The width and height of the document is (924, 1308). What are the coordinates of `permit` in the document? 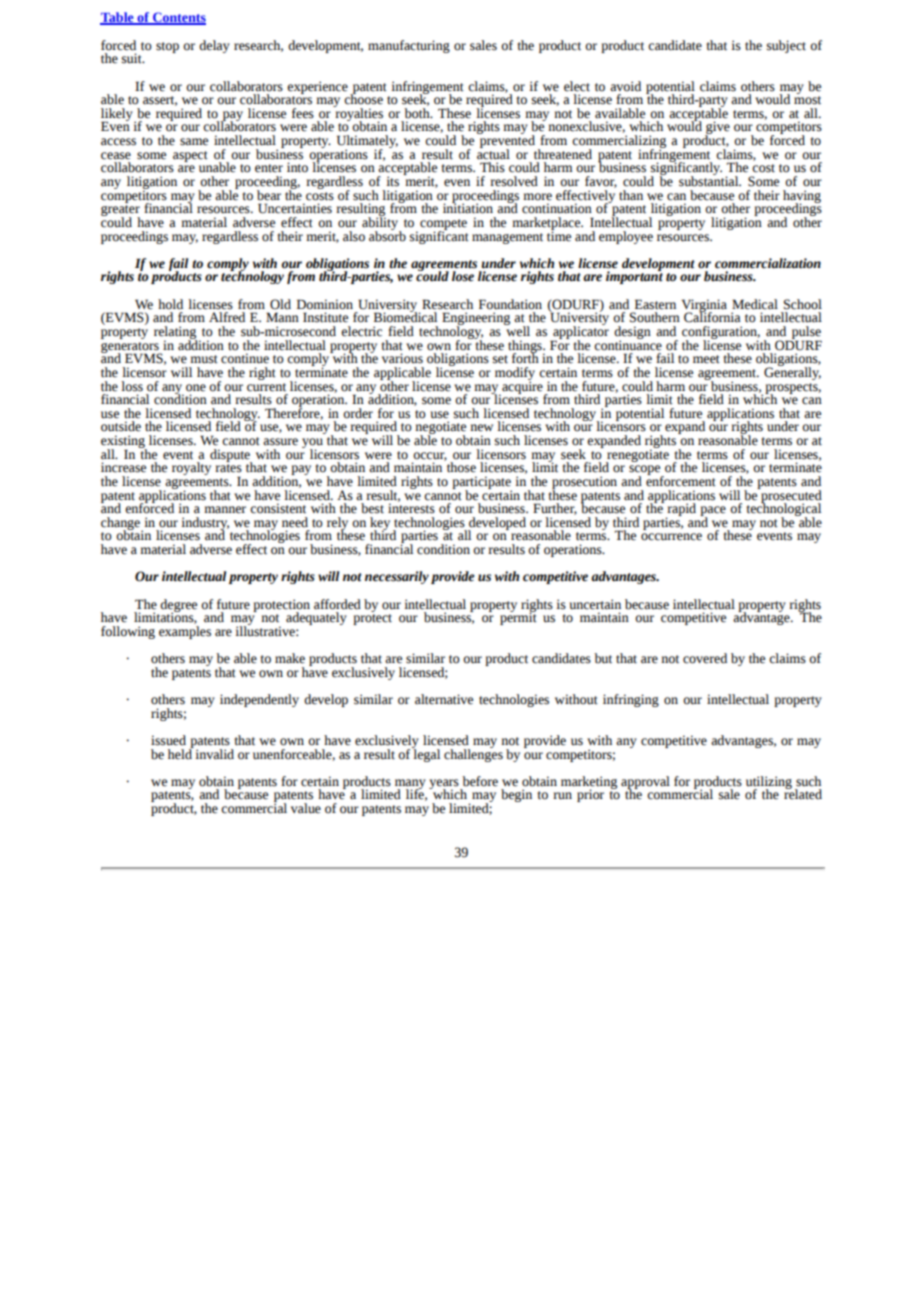 It's located at (518, 617).
